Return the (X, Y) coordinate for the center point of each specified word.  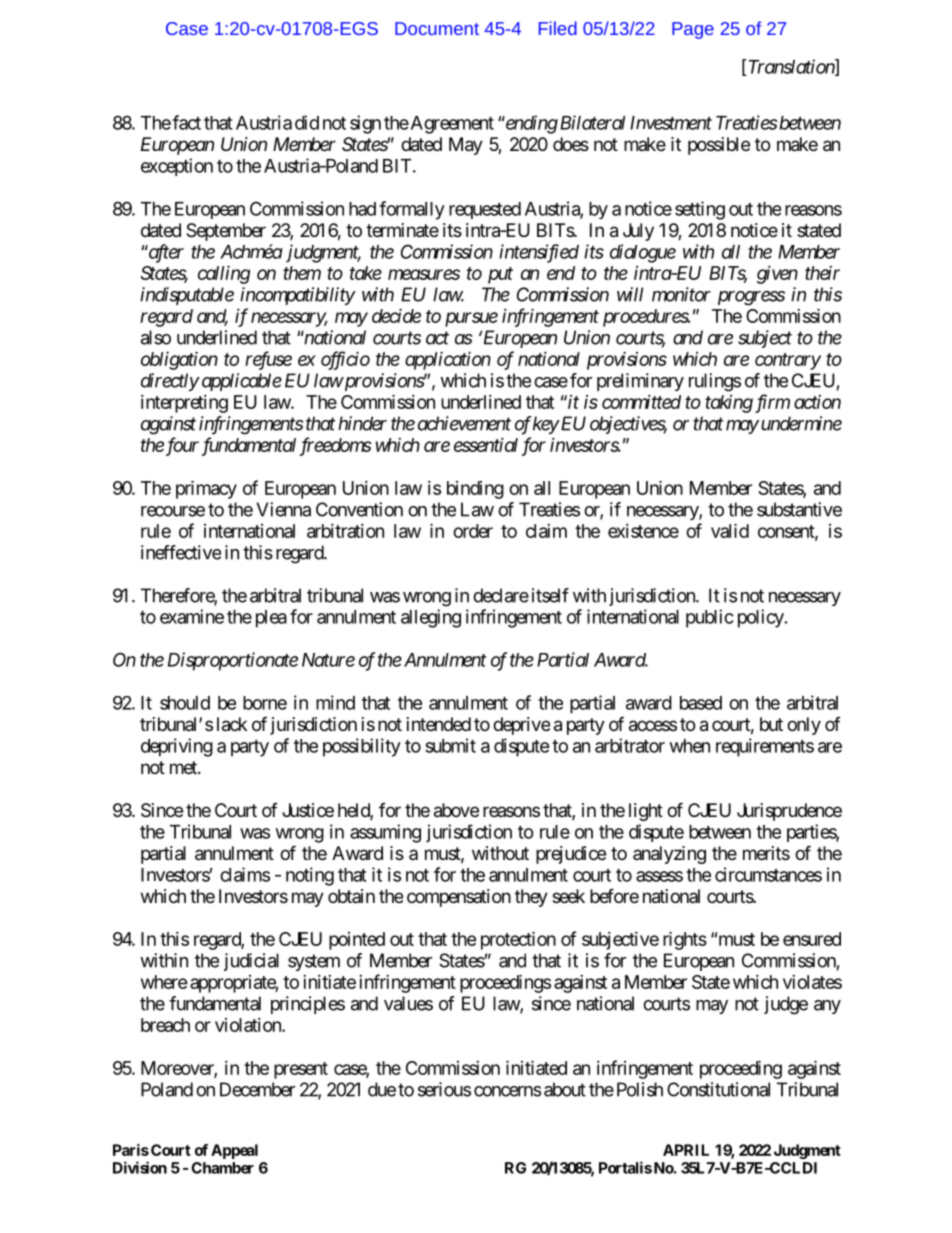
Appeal (234, 1151)
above (456, 810)
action (817, 402)
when (690, 746)
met (184, 767)
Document (437, 28)
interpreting (184, 404)
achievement (464, 423)
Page (693, 30)
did (307, 122)
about (565, 1089)
